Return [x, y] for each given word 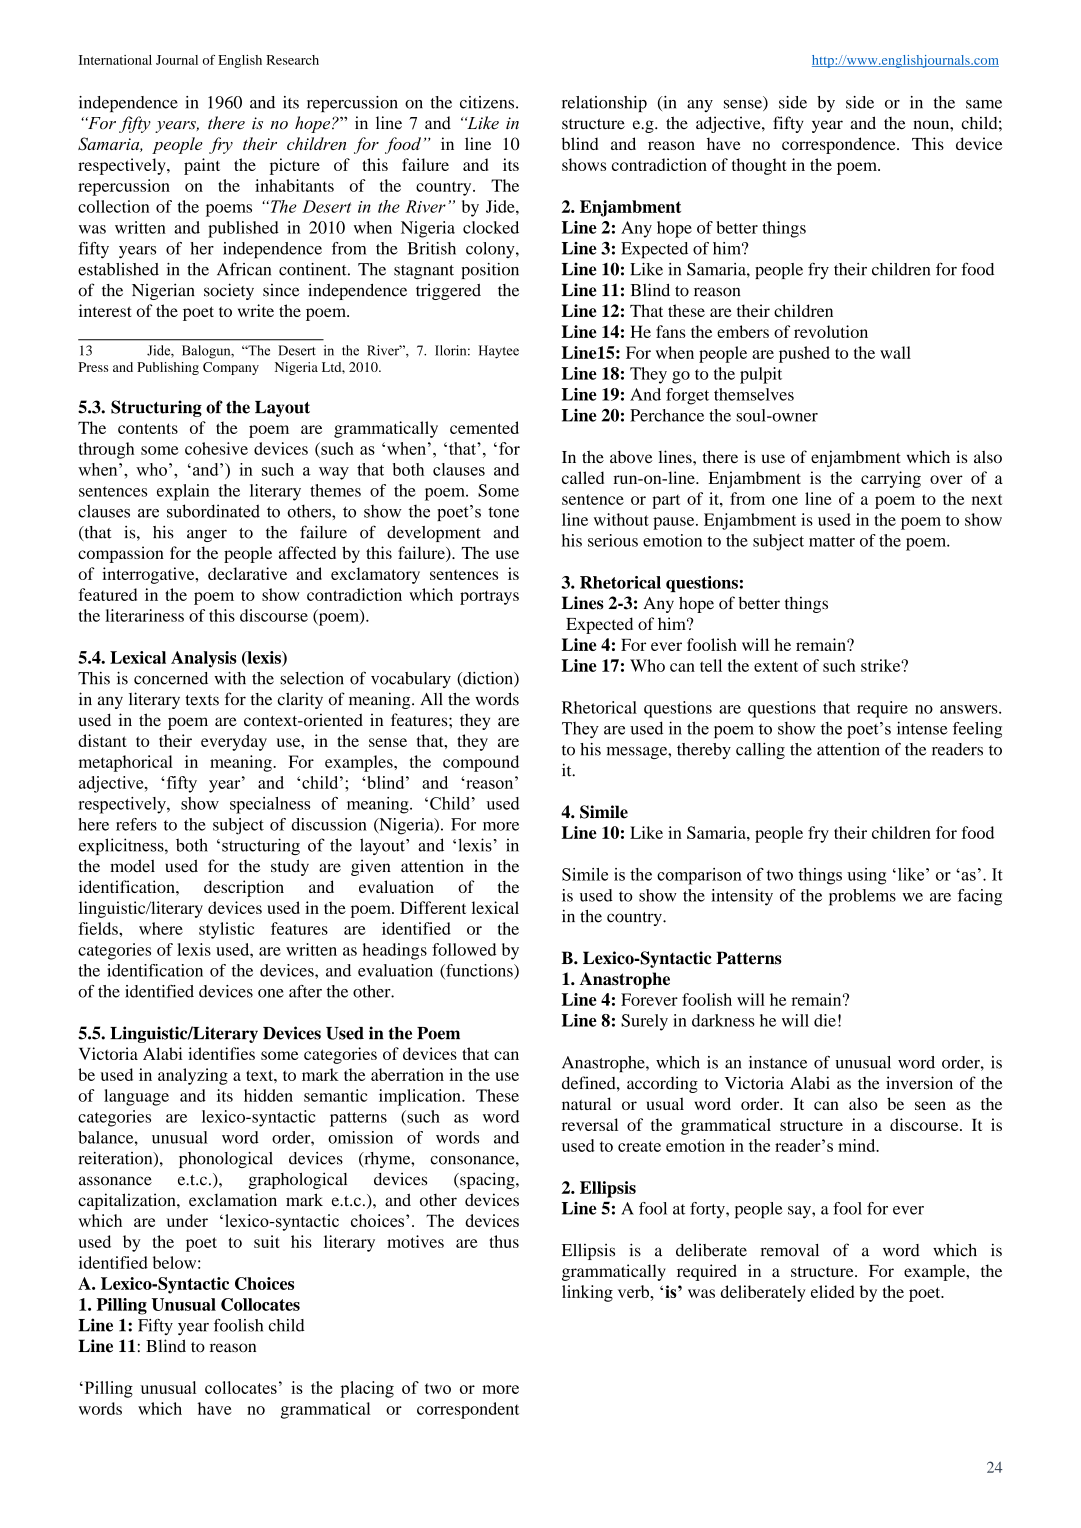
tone [503, 512]
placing [367, 1389]
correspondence [840, 145]
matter [832, 541]
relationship [604, 104]
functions [479, 971]
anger [207, 535]
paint [202, 166]
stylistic [226, 930]
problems [862, 897]
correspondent [468, 1410]
